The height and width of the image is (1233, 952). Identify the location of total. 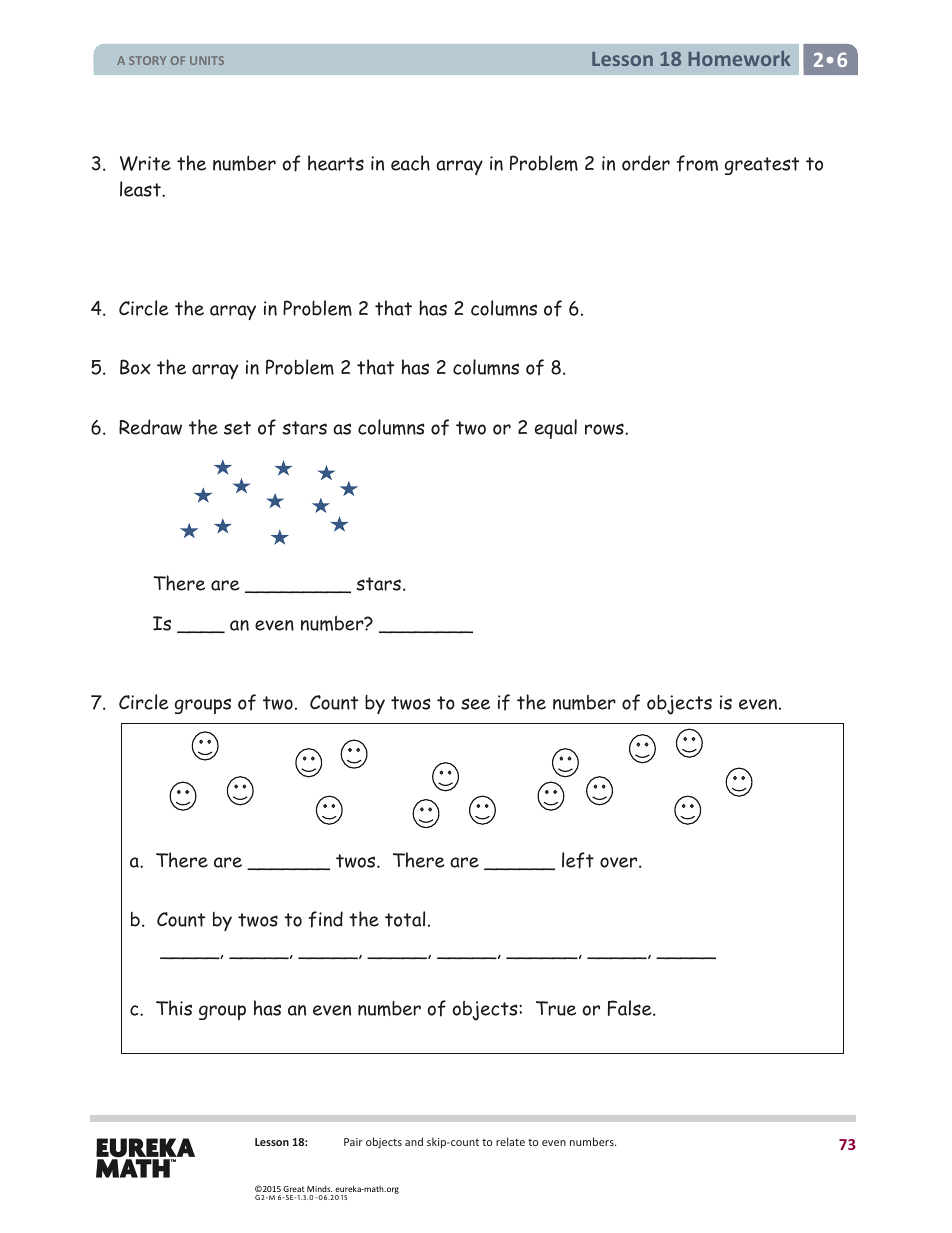
(405, 919).
